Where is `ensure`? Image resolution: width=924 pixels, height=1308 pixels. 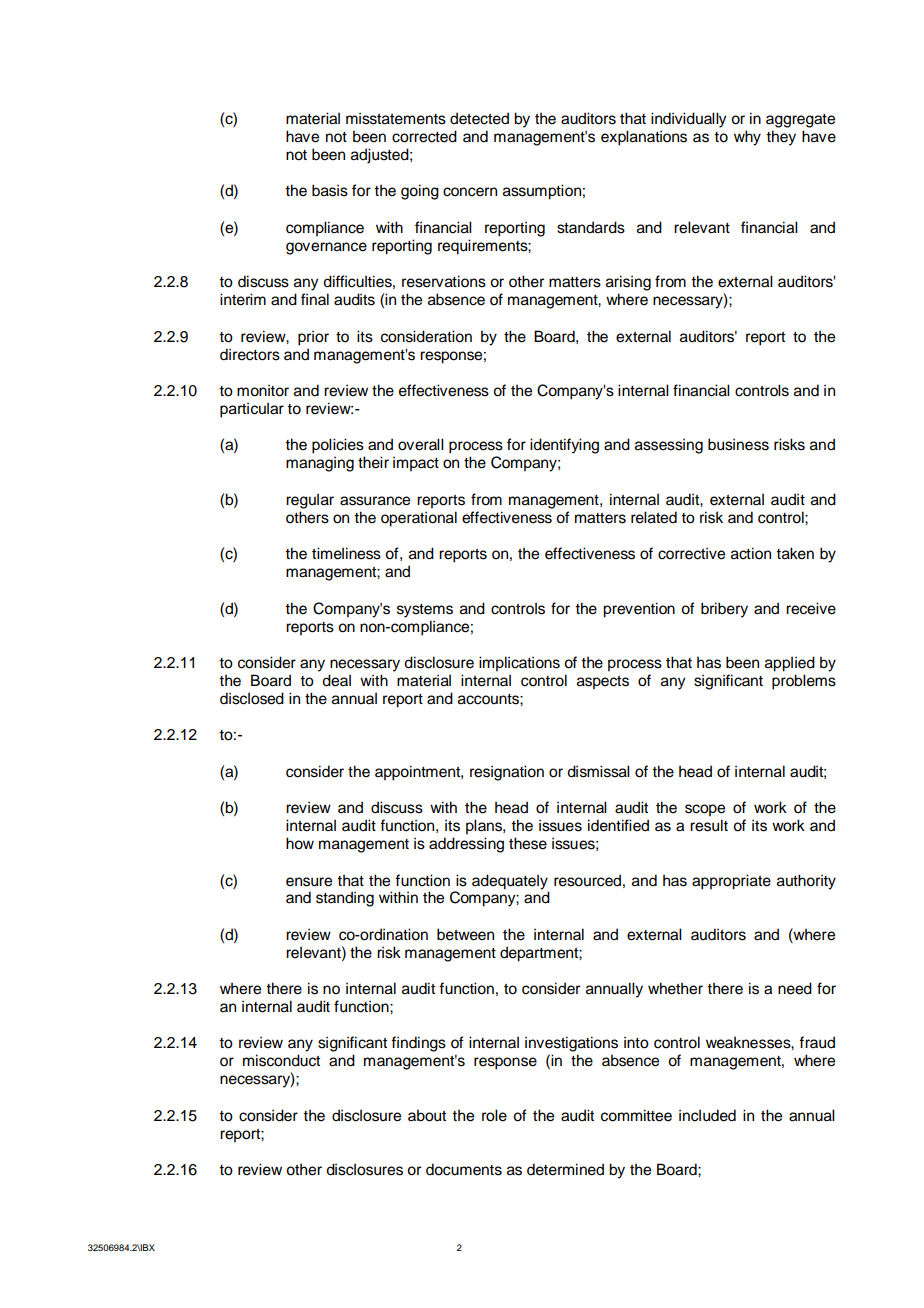
ensure is located at coordinates (309, 882).
